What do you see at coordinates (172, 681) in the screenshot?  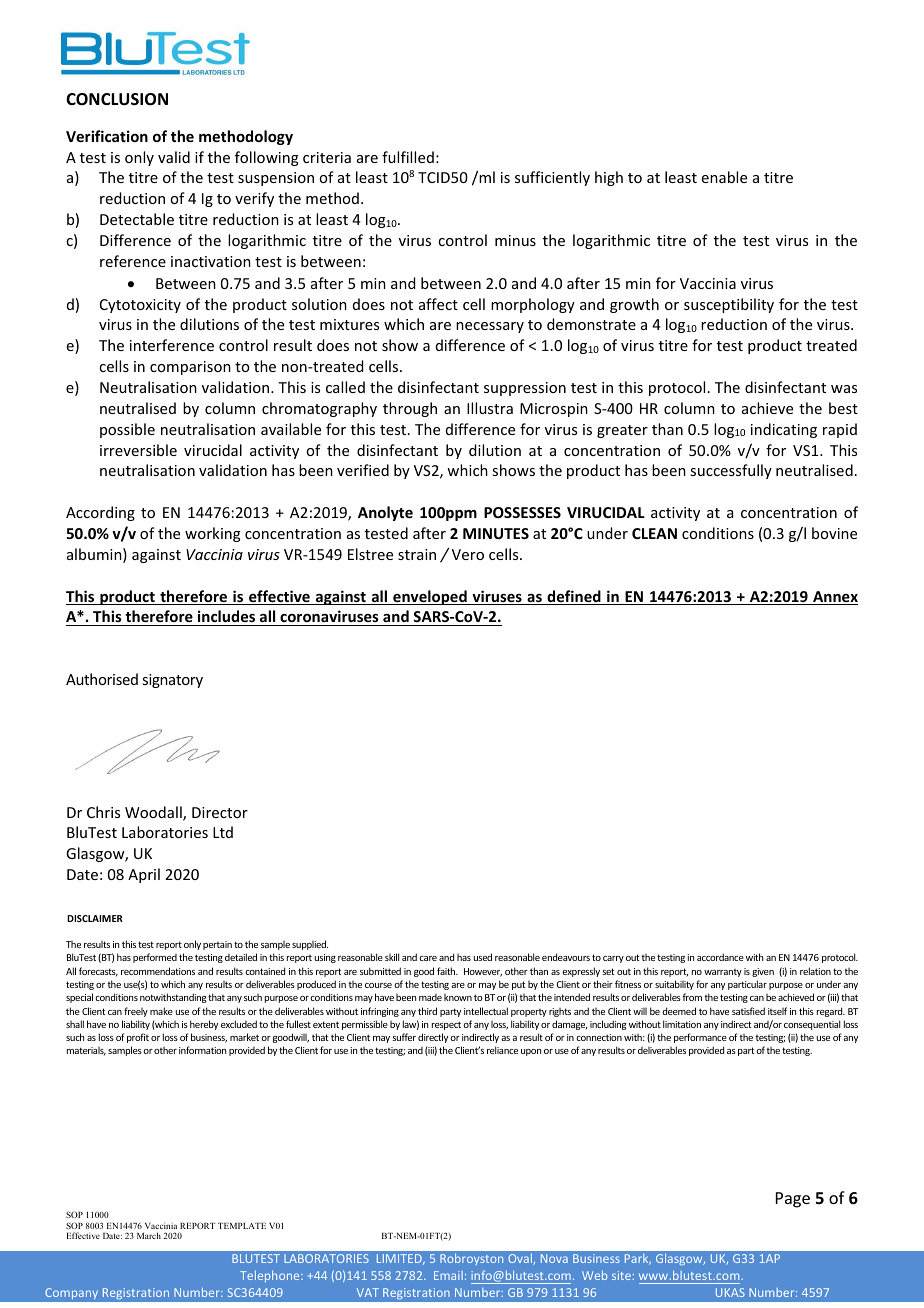 I see `signatory` at bounding box center [172, 681].
